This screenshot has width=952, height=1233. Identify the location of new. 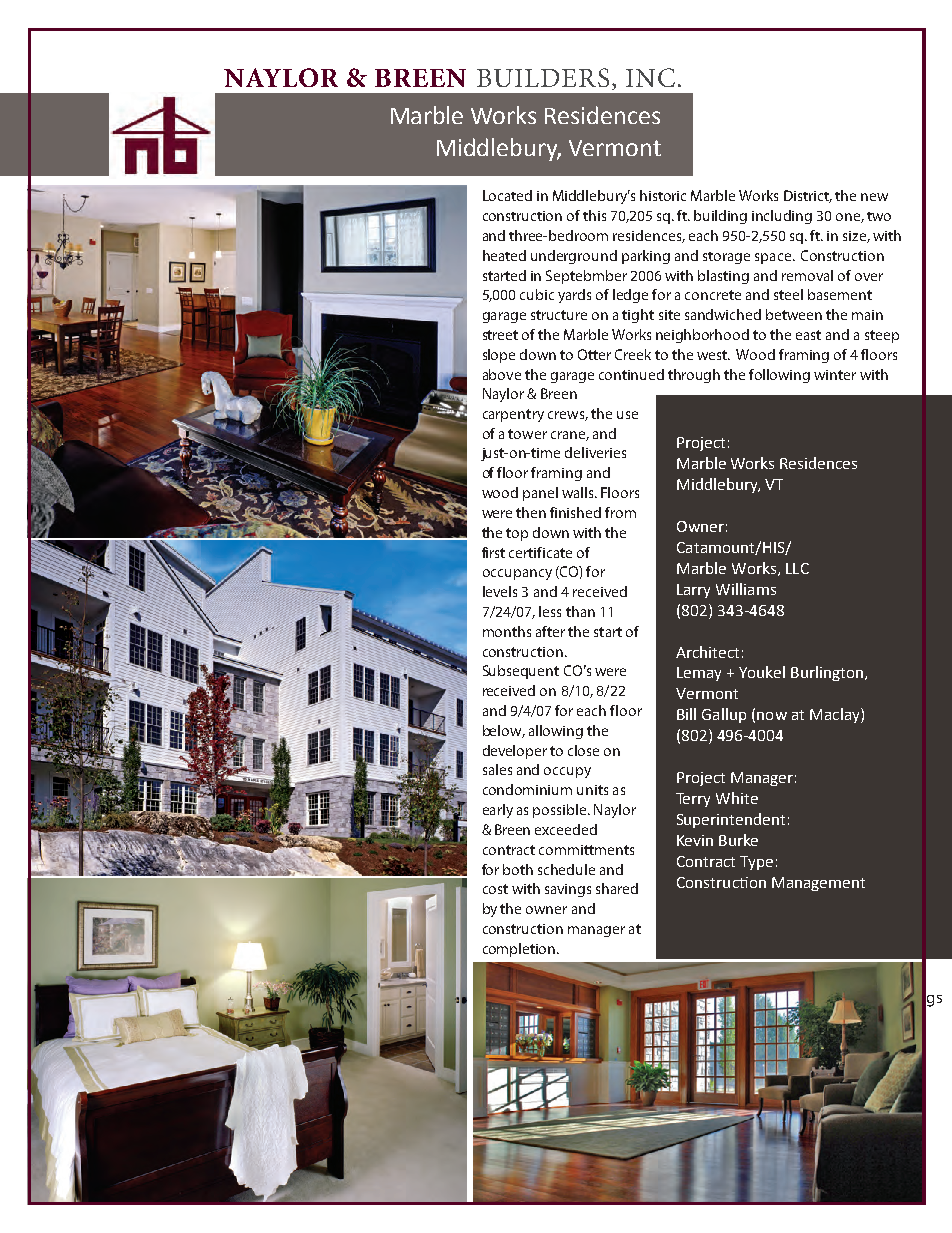
(874, 197).
